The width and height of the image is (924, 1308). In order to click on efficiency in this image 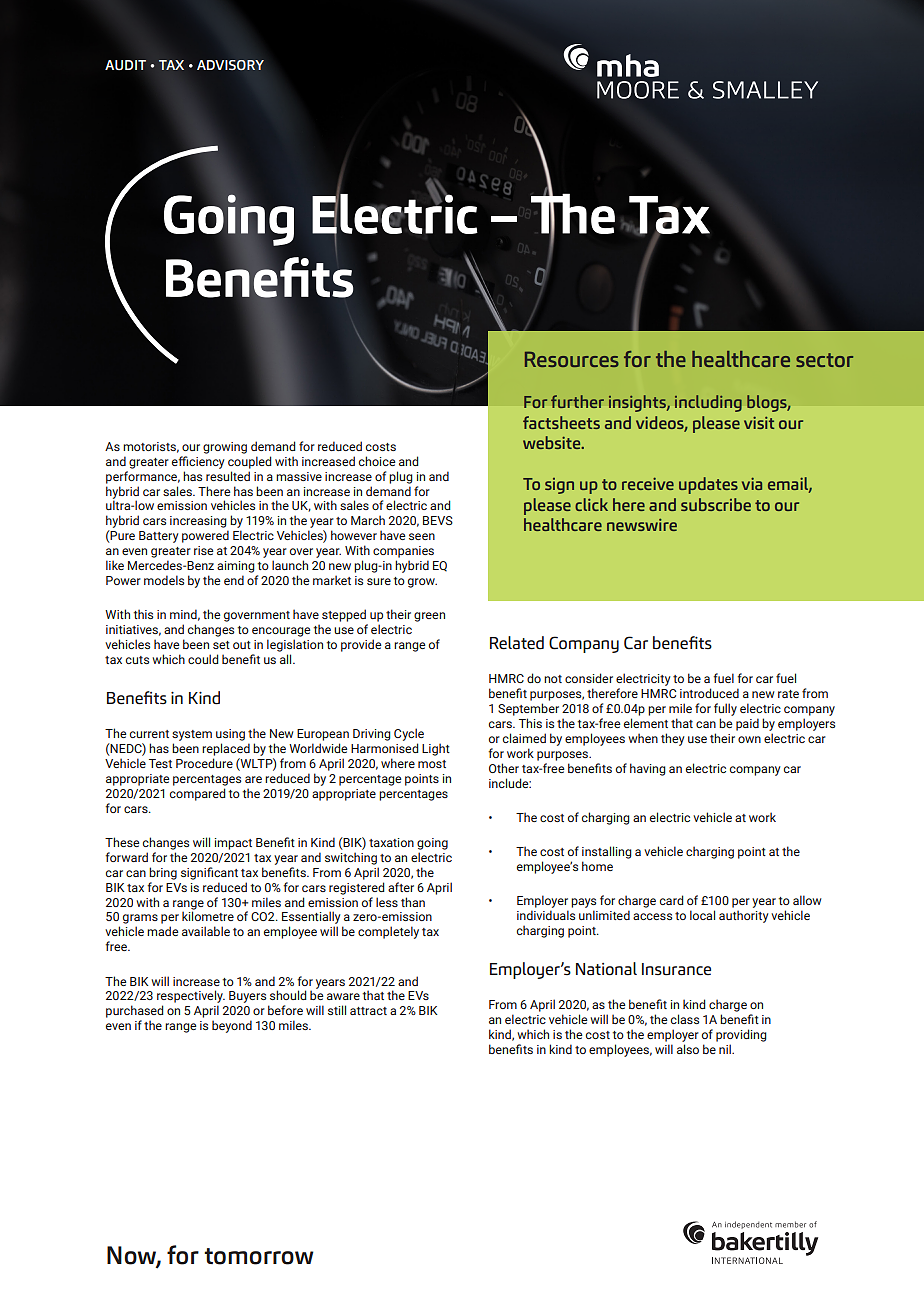, I will do `click(198, 462)`.
